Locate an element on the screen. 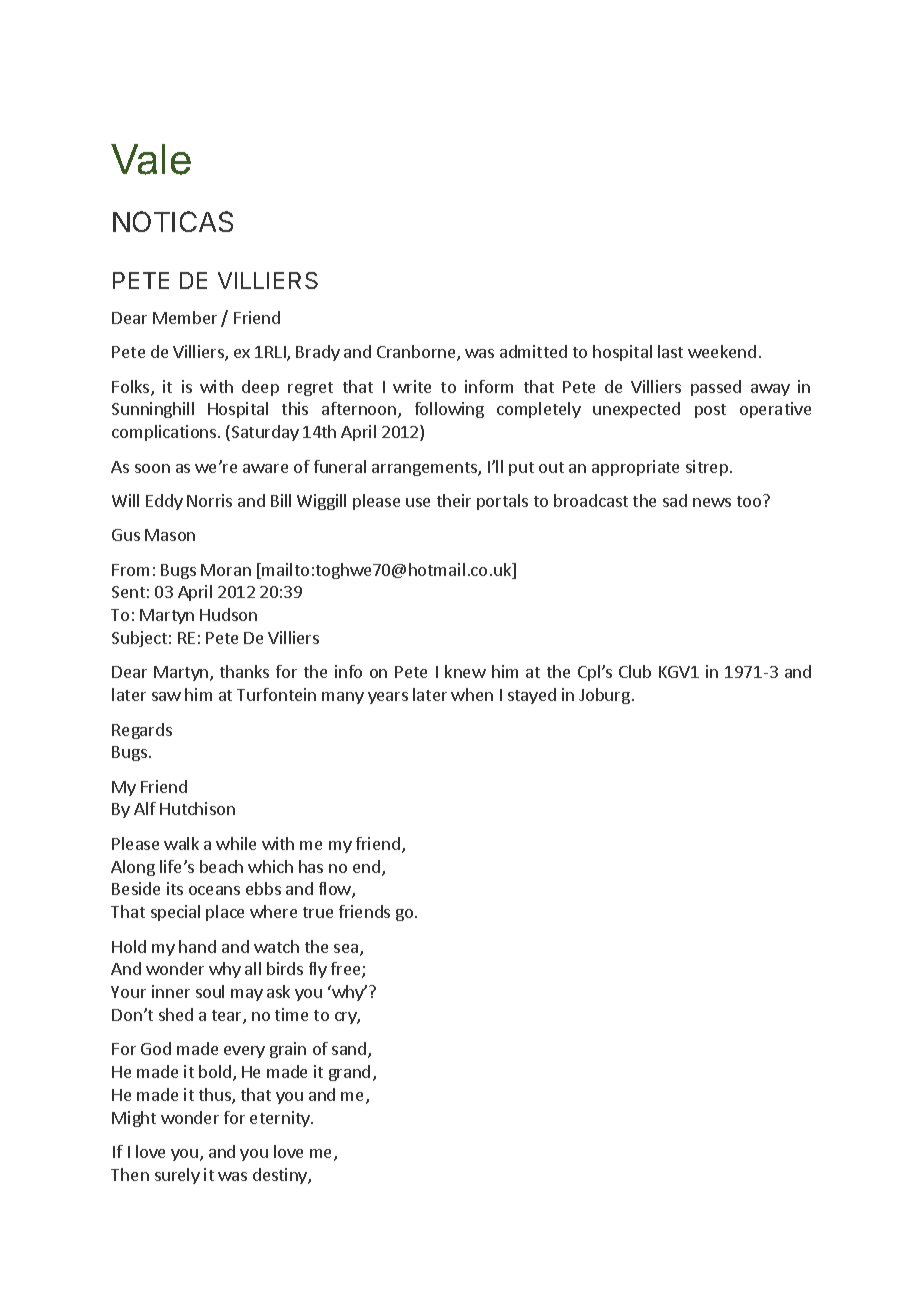  Hutchison is located at coordinates (197, 808).
